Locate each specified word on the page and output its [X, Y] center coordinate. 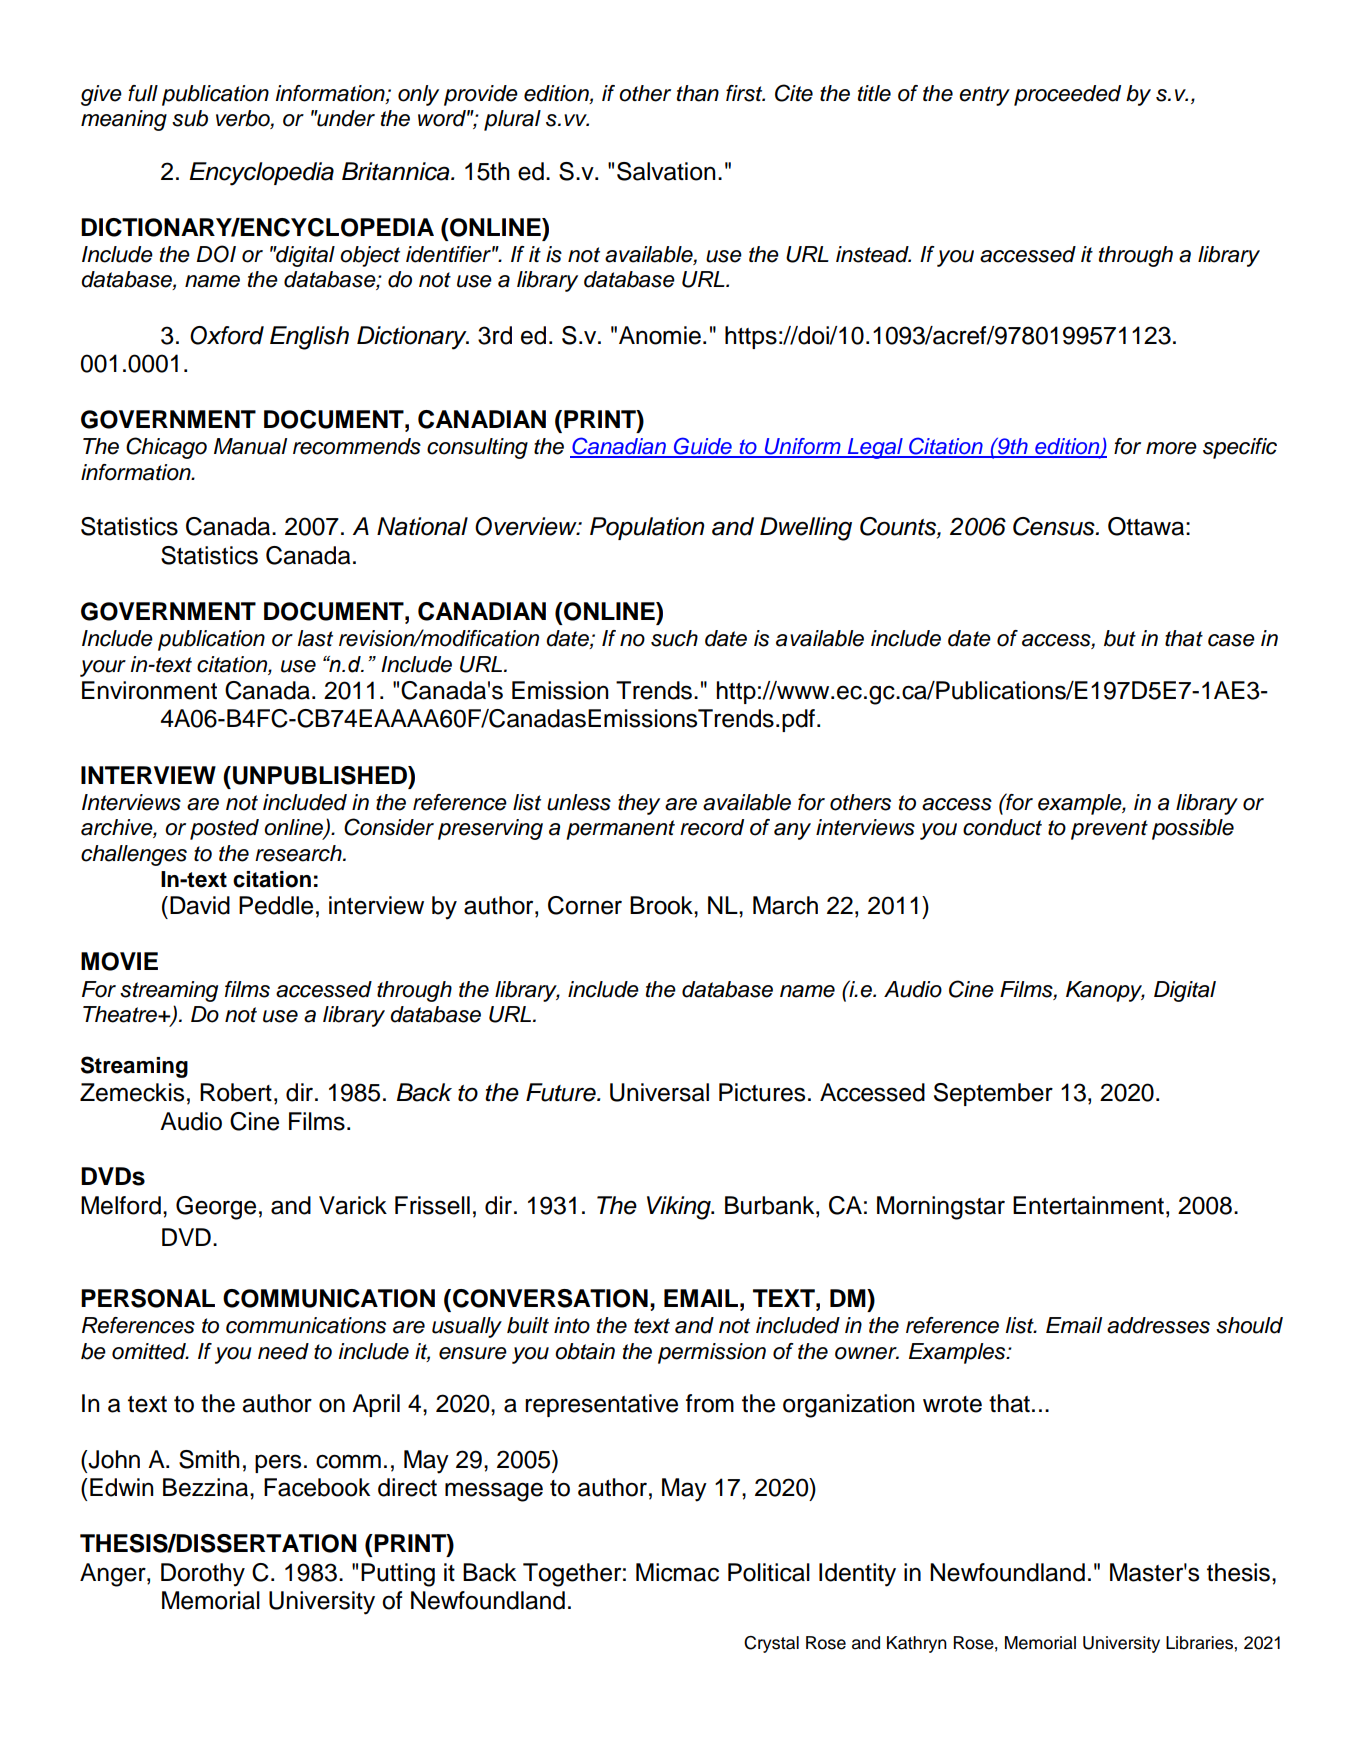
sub [190, 118]
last [315, 638]
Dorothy [203, 1575]
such [674, 638]
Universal [659, 1092]
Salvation [666, 171]
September [993, 1094]
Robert [236, 1092]
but [1120, 638]
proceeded [1067, 95]
